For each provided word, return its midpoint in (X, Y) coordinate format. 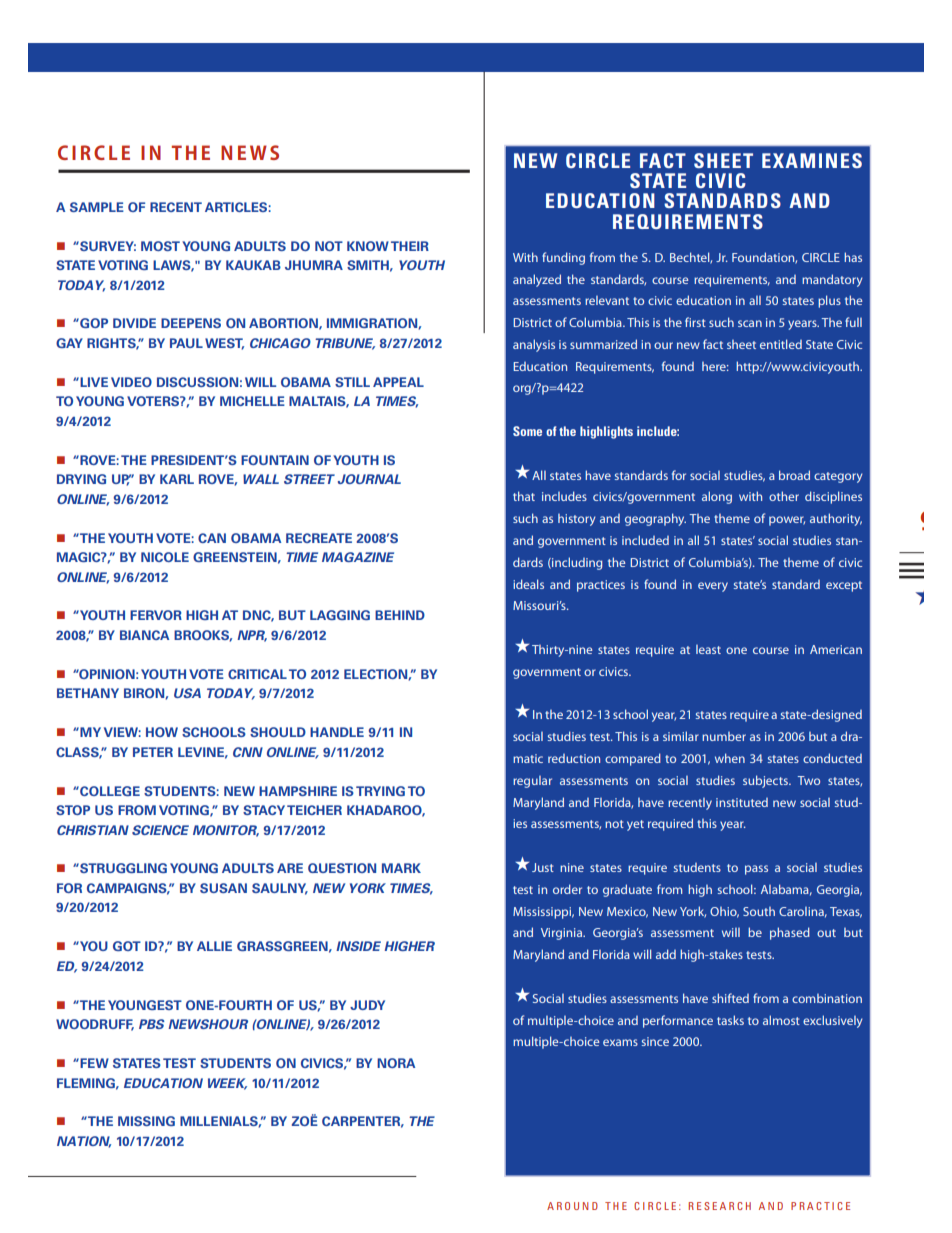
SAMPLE (97, 207)
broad (794, 475)
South (759, 911)
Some (527, 431)
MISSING (146, 1121)
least (708, 649)
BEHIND (400, 615)
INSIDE (358, 946)
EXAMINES (812, 160)
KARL (177, 479)
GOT (127, 946)
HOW (162, 732)
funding (563, 258)
